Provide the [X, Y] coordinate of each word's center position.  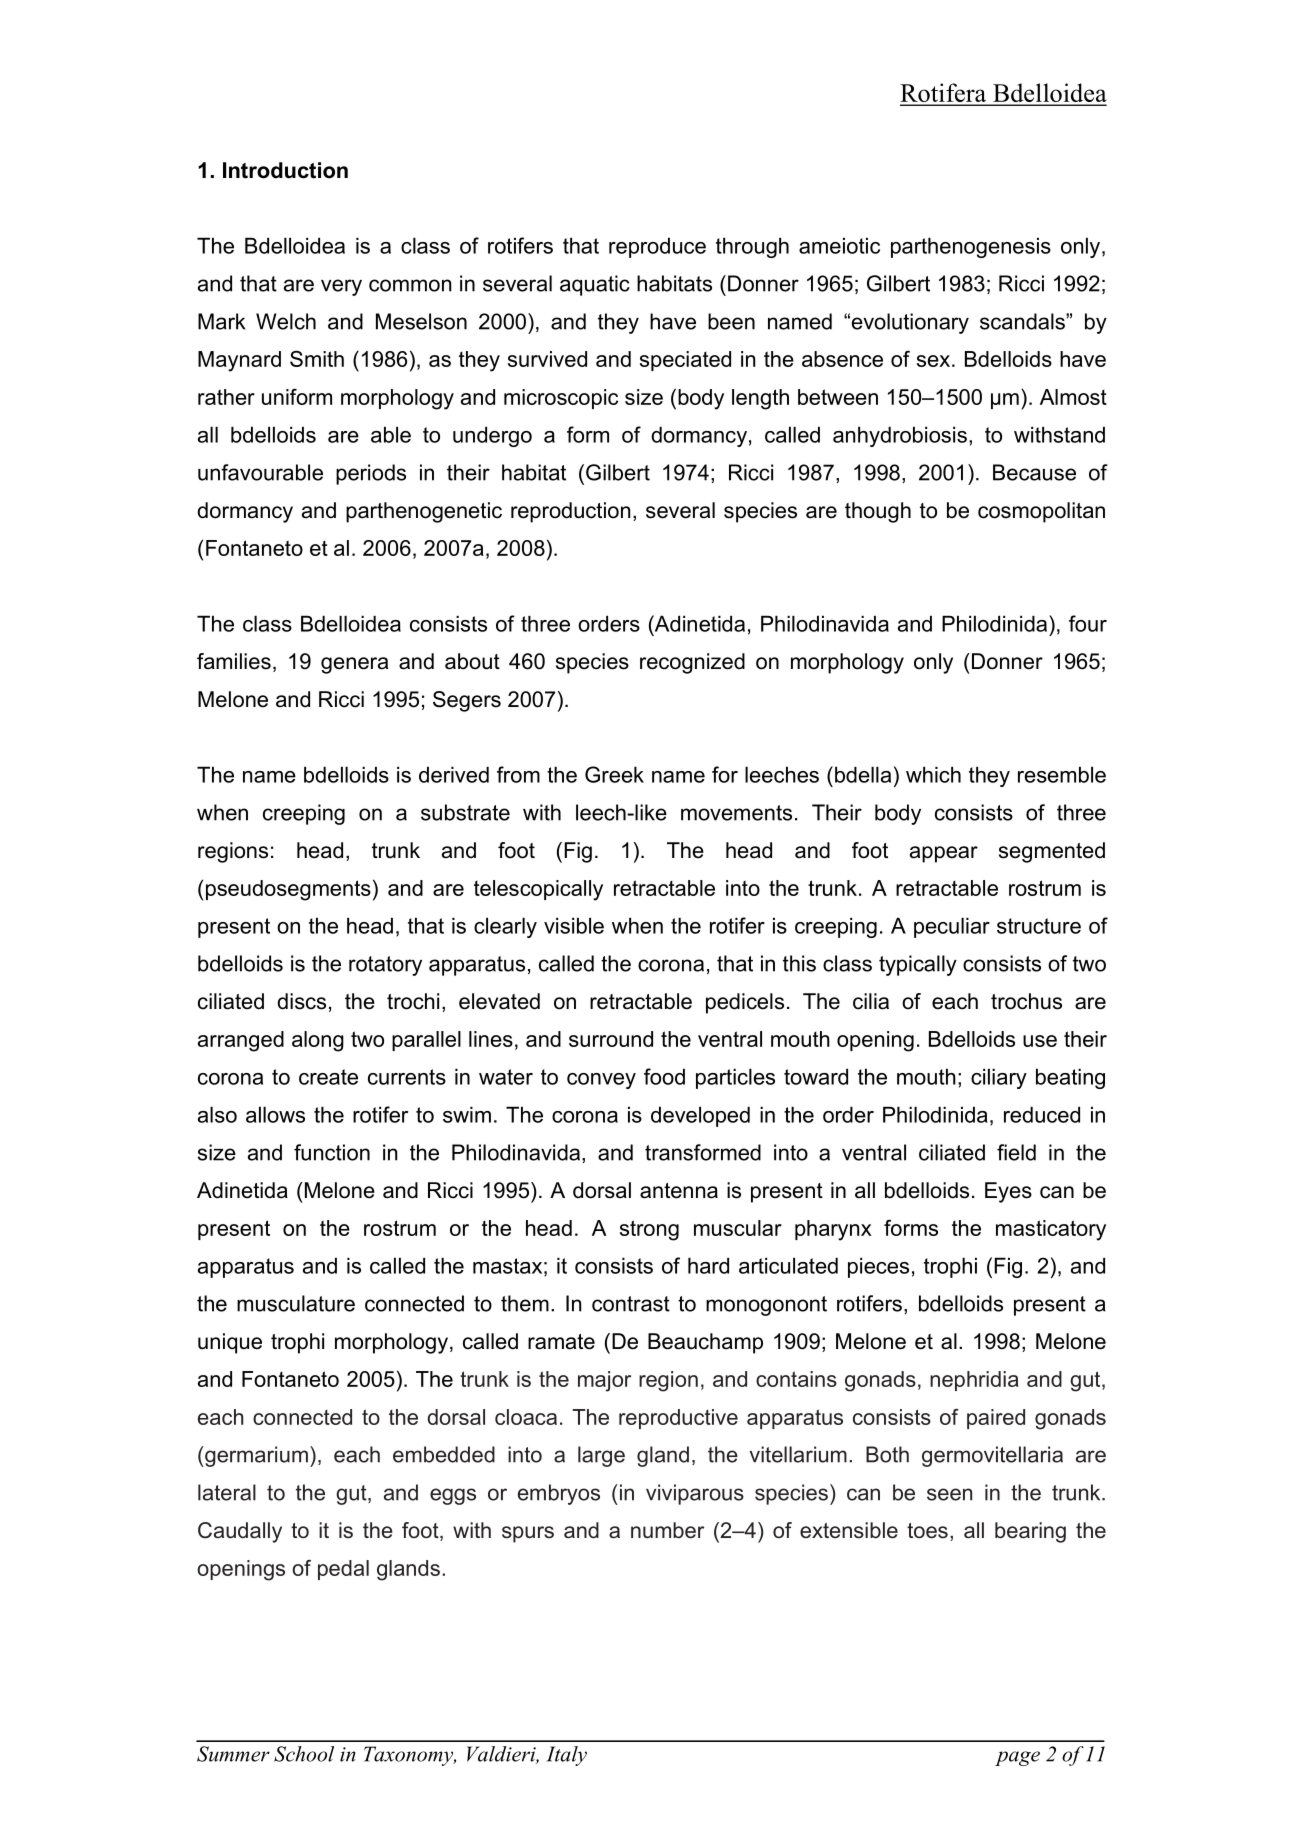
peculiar [952, 927]
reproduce [657, 247]
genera [354, 665]
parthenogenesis [971, 247]
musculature [296, 1303]
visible [574, 925]
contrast [631, 1304]
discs [301, 1001]
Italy [566, 1756]
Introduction [285, 170]
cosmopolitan [1041, 512]
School [304, 1754]
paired [996, 1419]
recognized [692, 663]
